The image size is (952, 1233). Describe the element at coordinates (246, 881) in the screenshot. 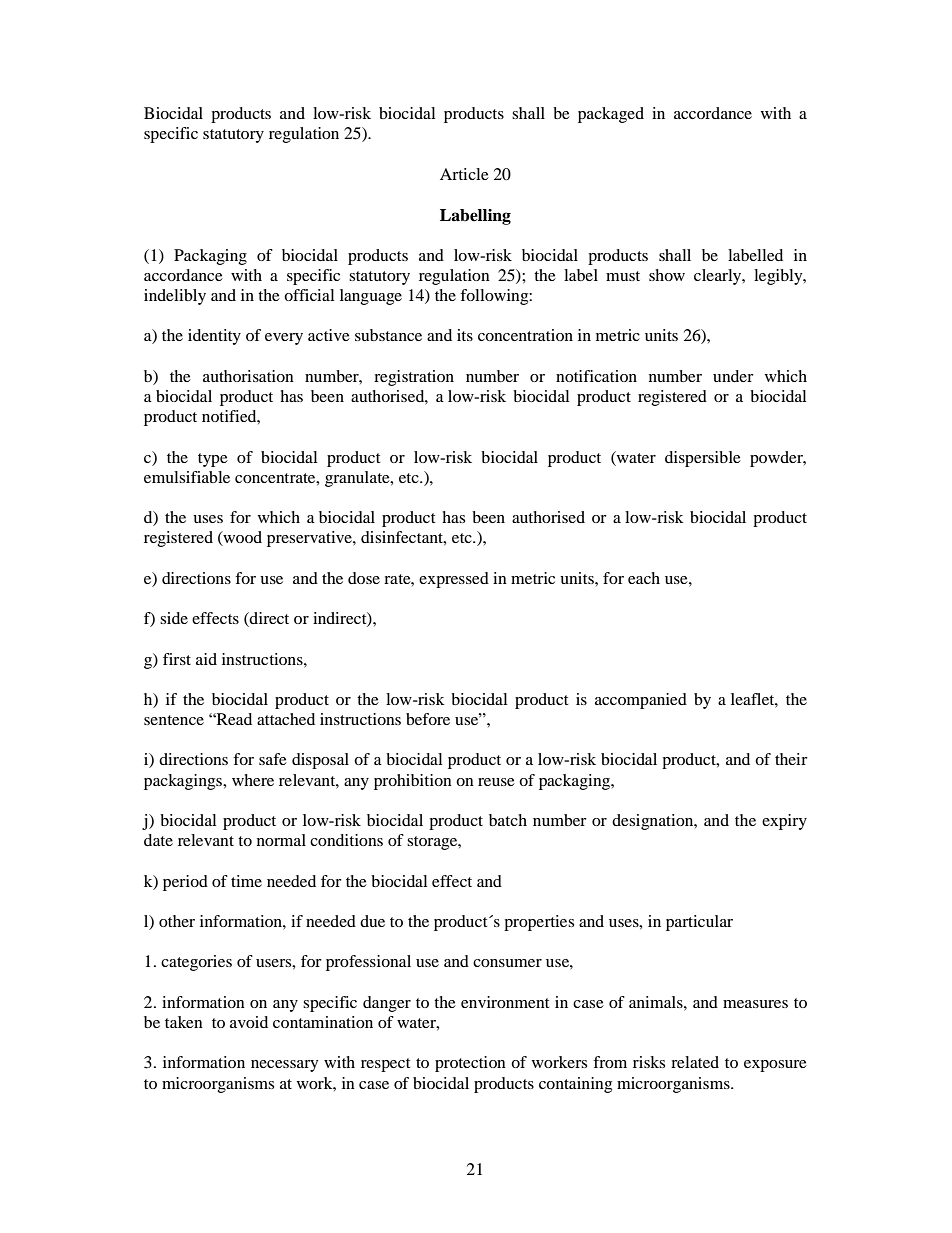

I see `time` at that location.
